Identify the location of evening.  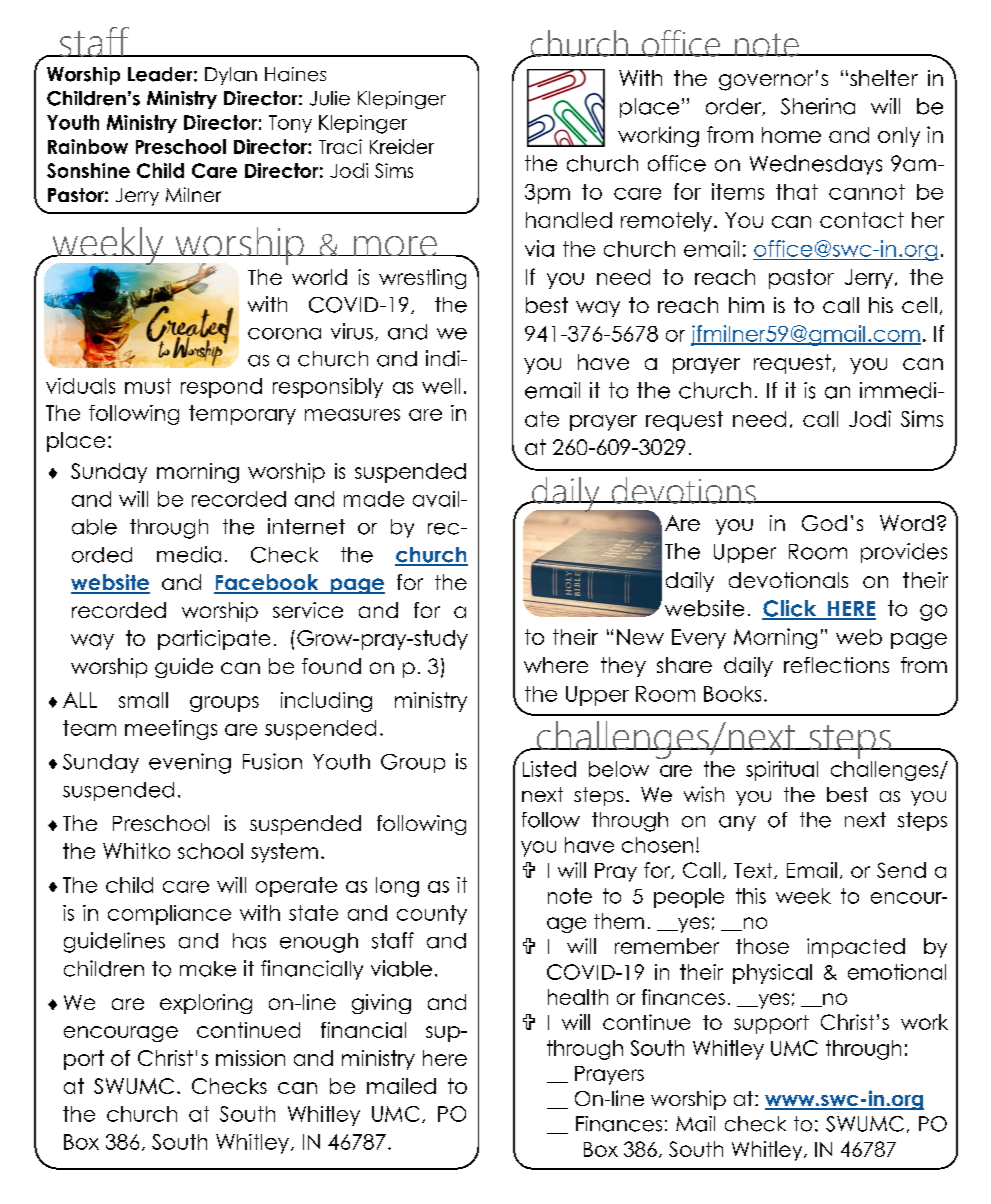
(190, 763).
